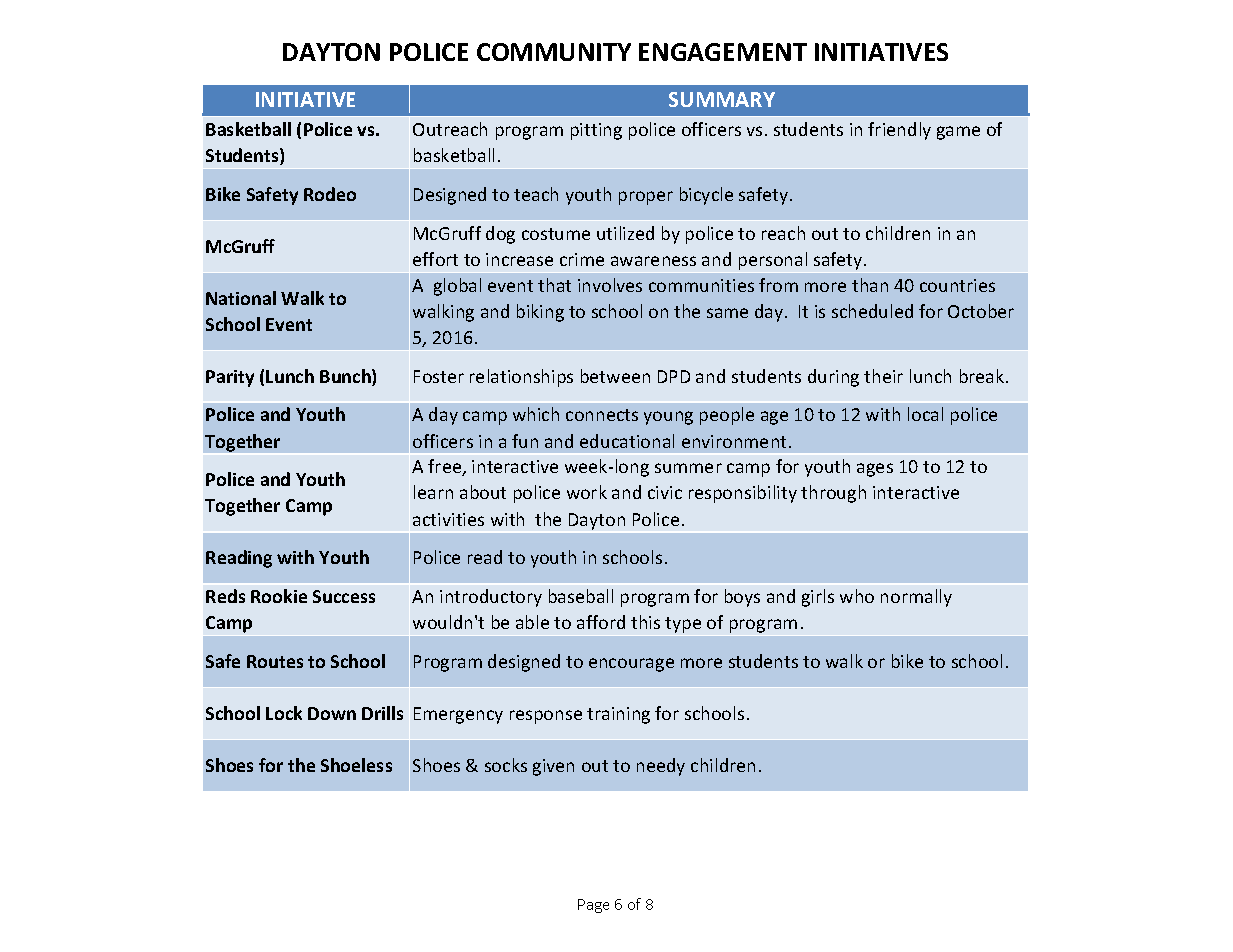 This screenshot has height=952, width=1233. I want to click on Shoeless, so click(356, 765).
